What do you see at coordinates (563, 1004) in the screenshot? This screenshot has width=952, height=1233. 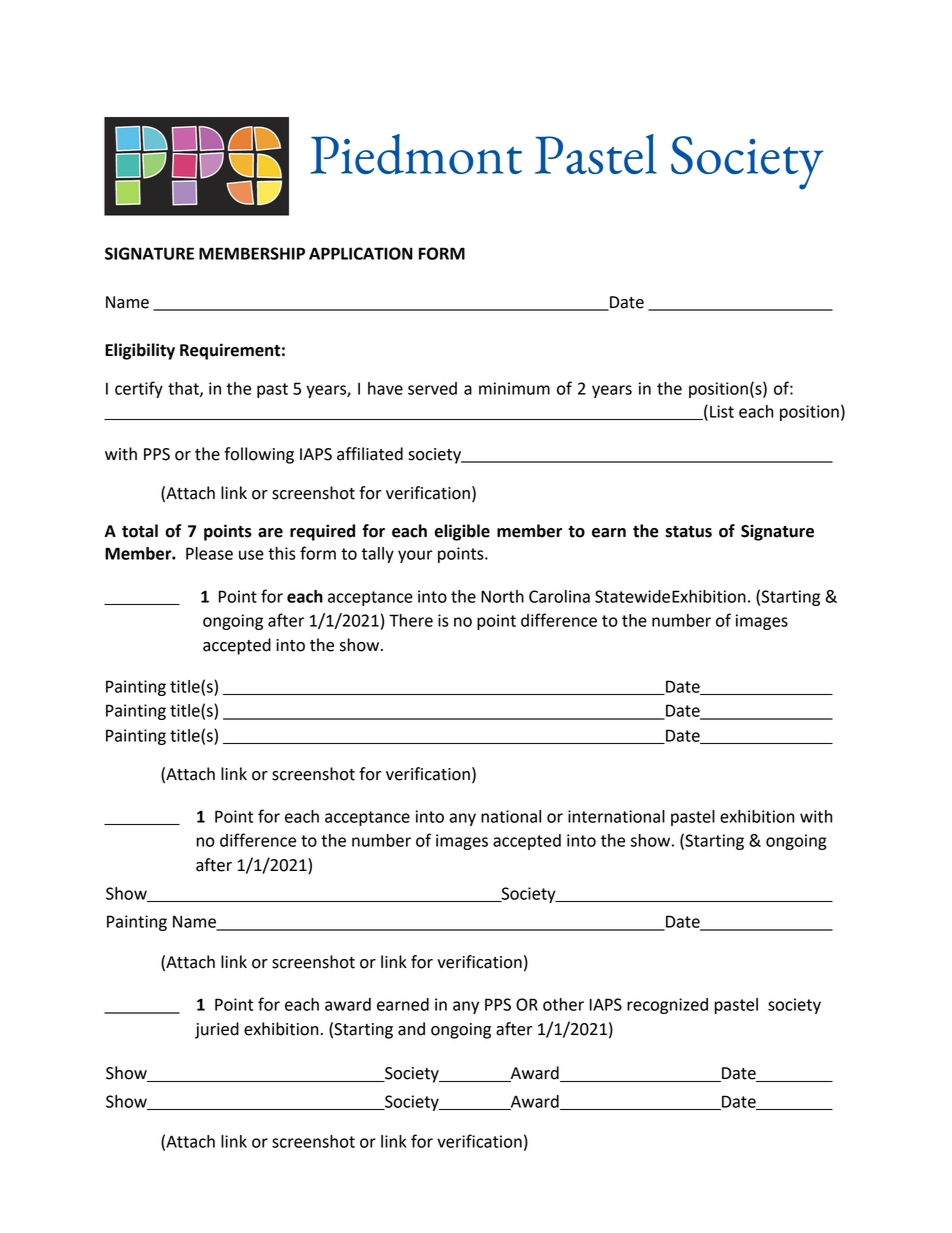 I see `other` at bounding box center [563, 1004].
